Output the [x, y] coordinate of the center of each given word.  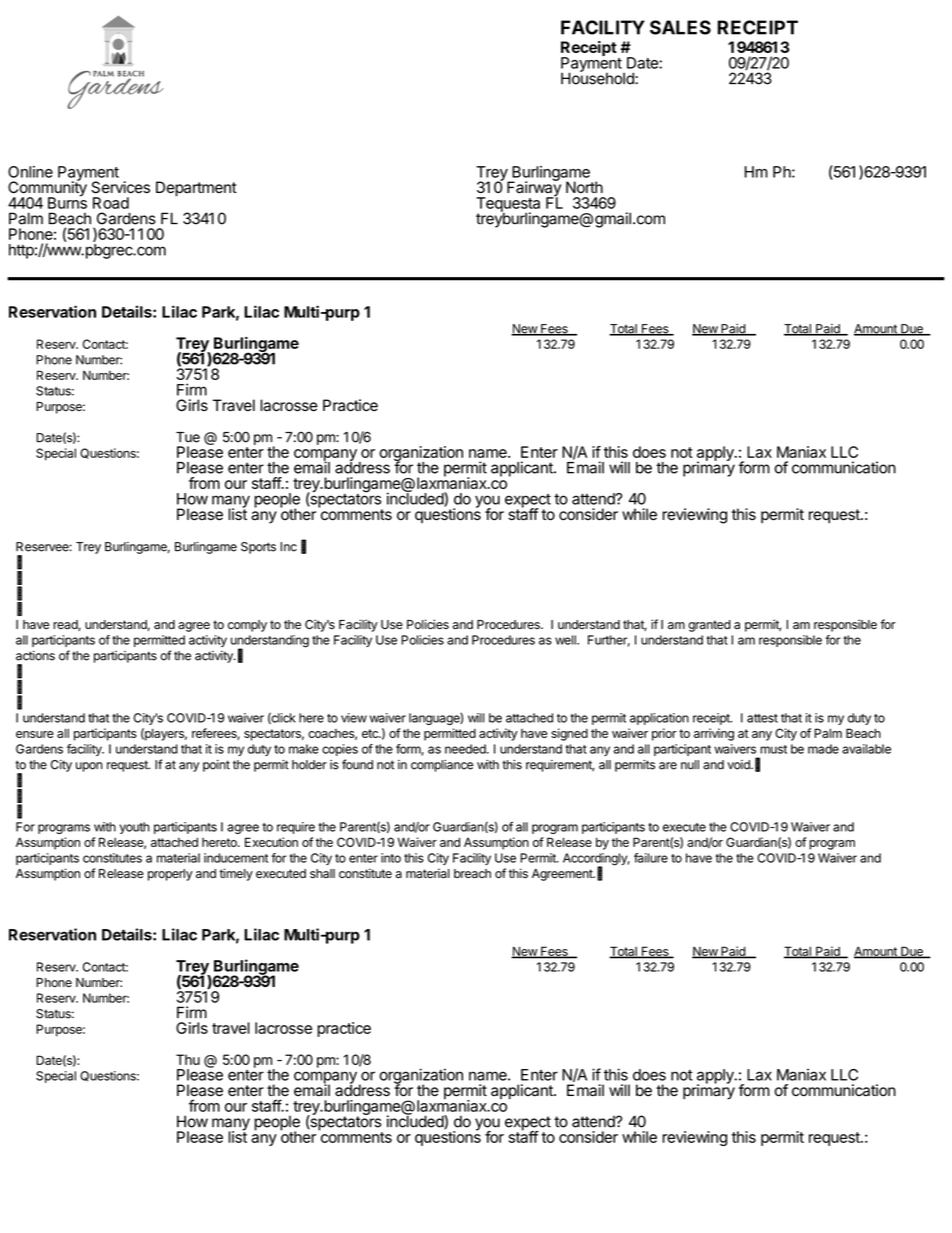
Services [120, 187]
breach [472, 873]
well [566, 640]
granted [709, 626]
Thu [188, 1059]
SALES [680, 27]
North [584, 187]
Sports [258, 548]
